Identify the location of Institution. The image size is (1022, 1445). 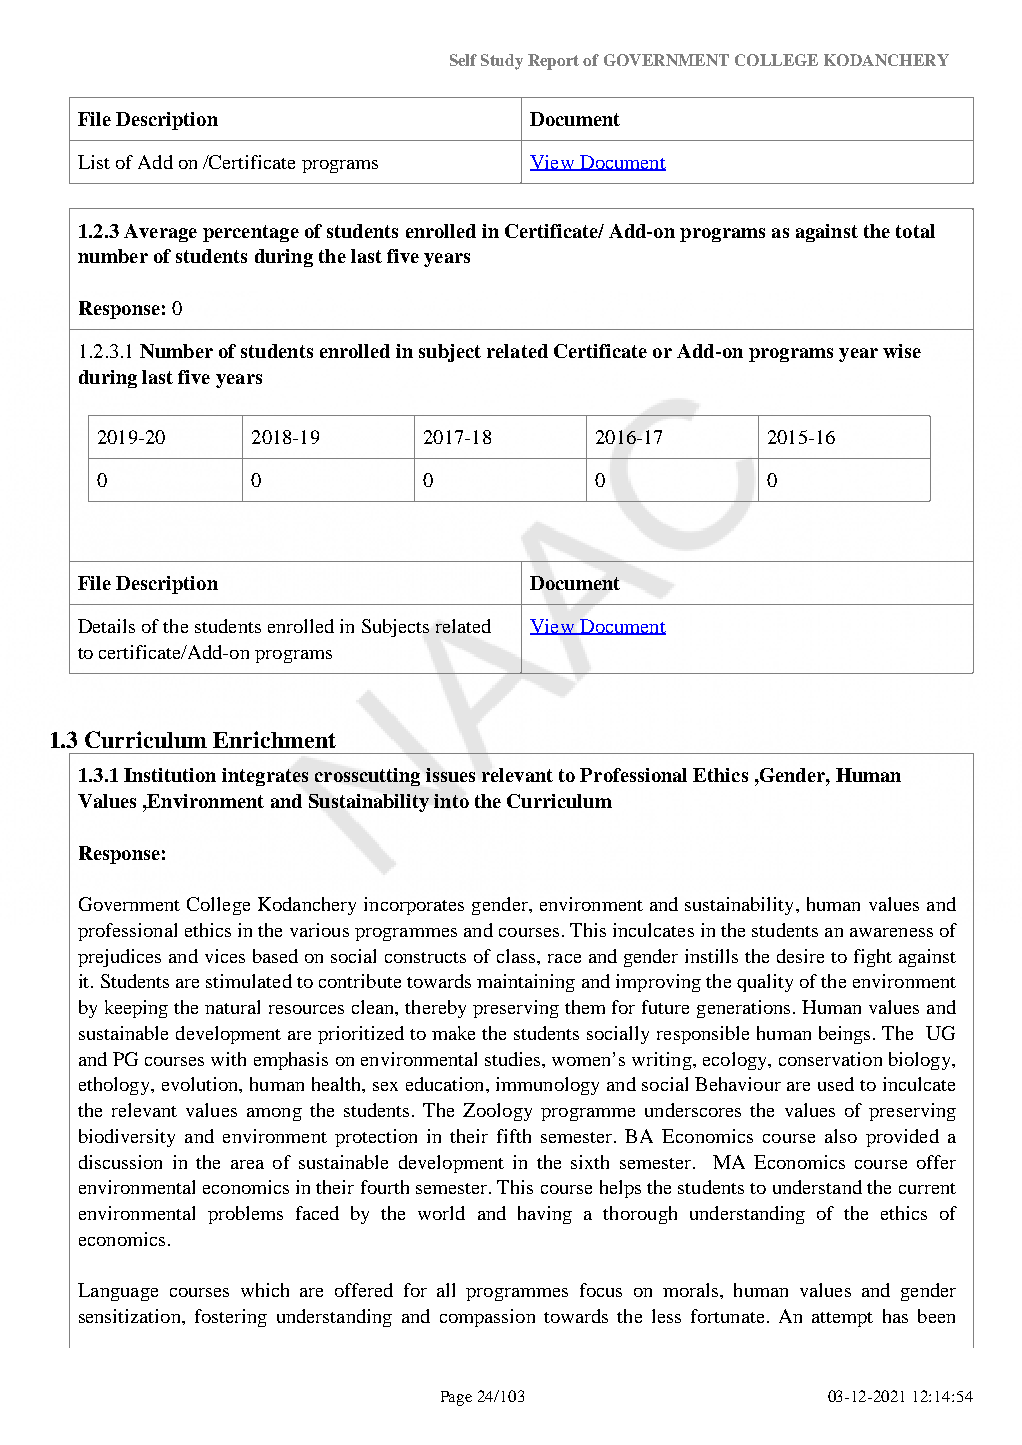
(170, 775).
